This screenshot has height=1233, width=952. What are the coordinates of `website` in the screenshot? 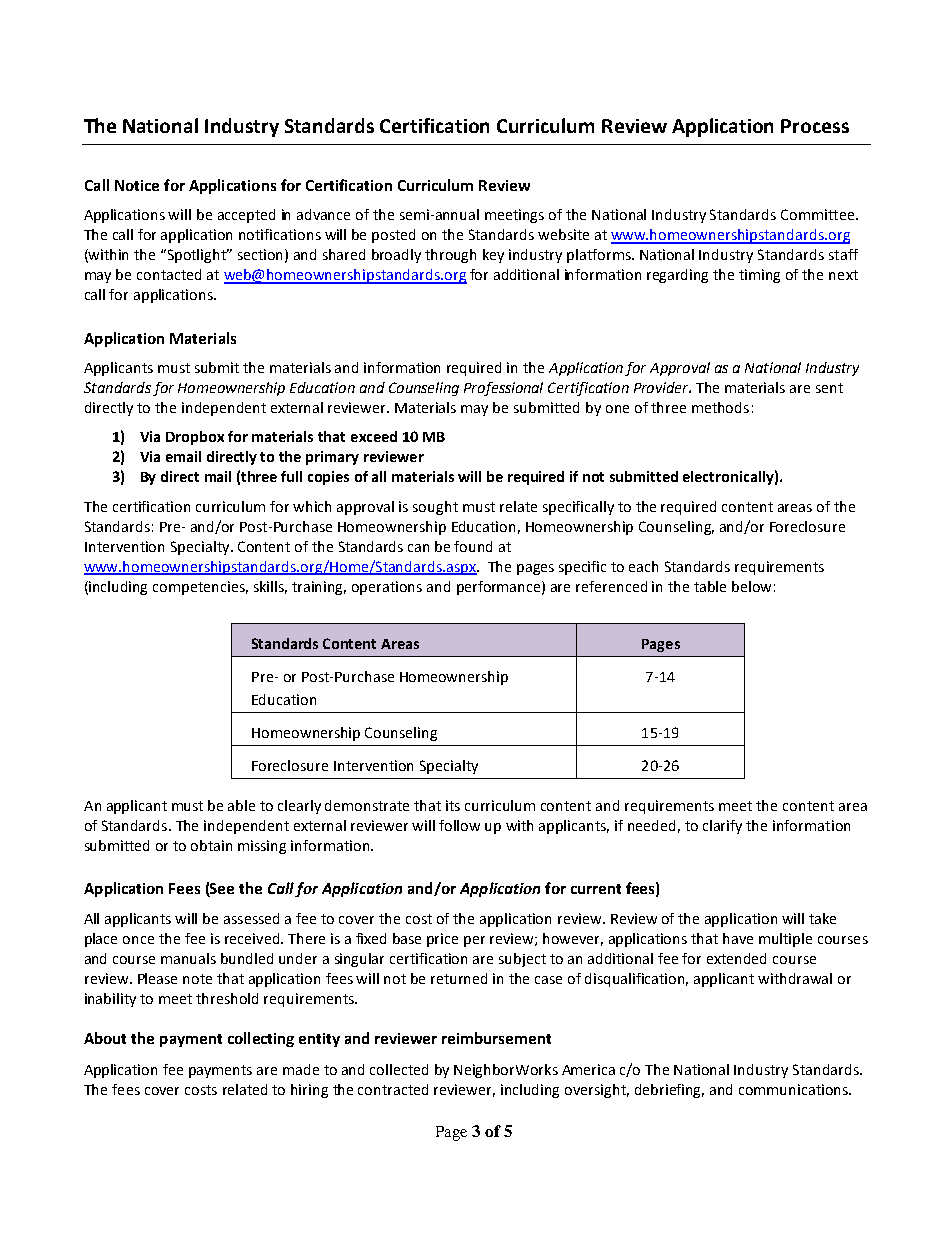 It's located at (563, 234).
